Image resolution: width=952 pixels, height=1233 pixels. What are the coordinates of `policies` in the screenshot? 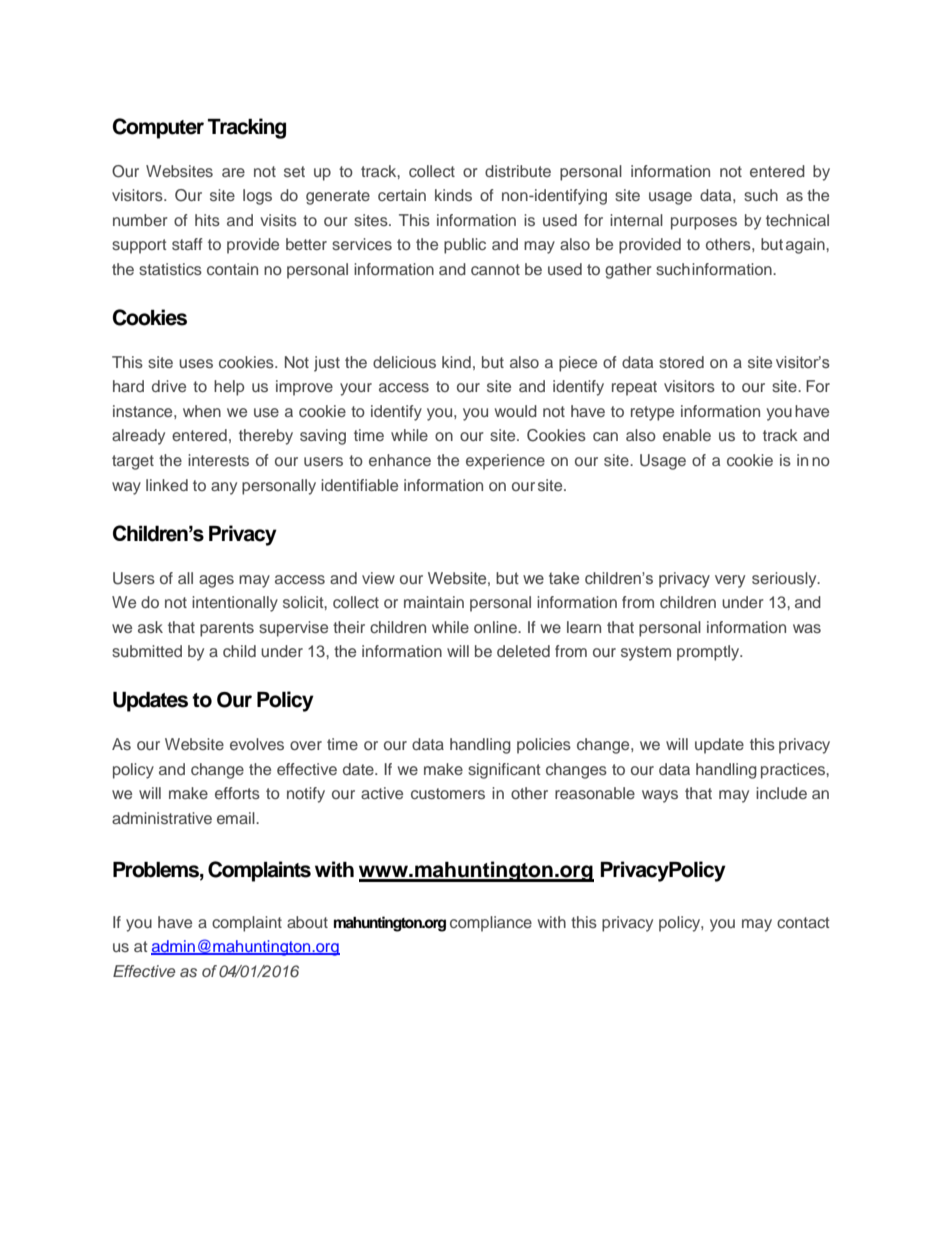 It's located at (544, 746).
